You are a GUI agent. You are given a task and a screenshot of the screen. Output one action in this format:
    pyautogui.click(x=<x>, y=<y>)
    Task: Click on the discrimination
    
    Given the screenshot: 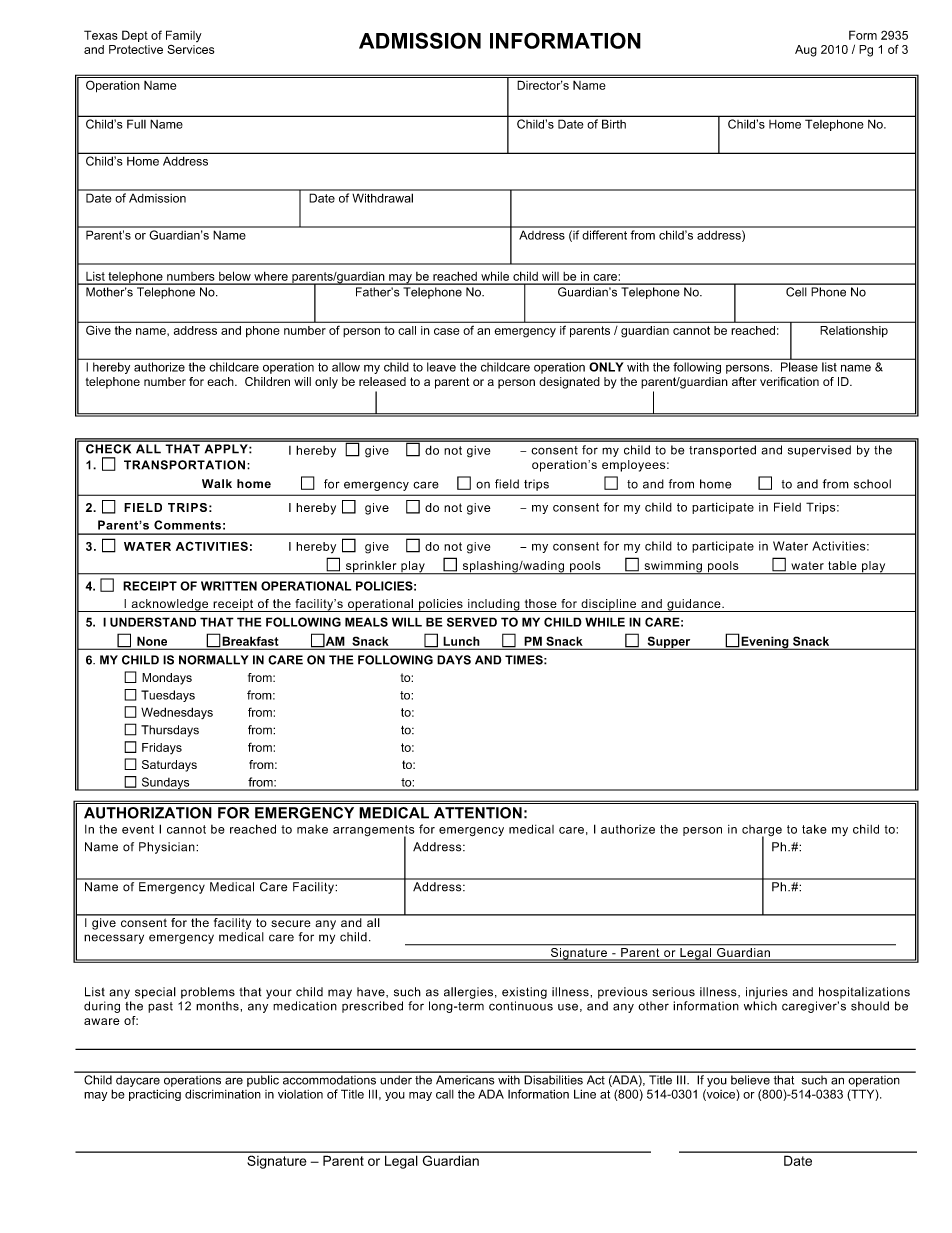 What is the action you would take?
    pyautogui.click(x=223, y=1094)
